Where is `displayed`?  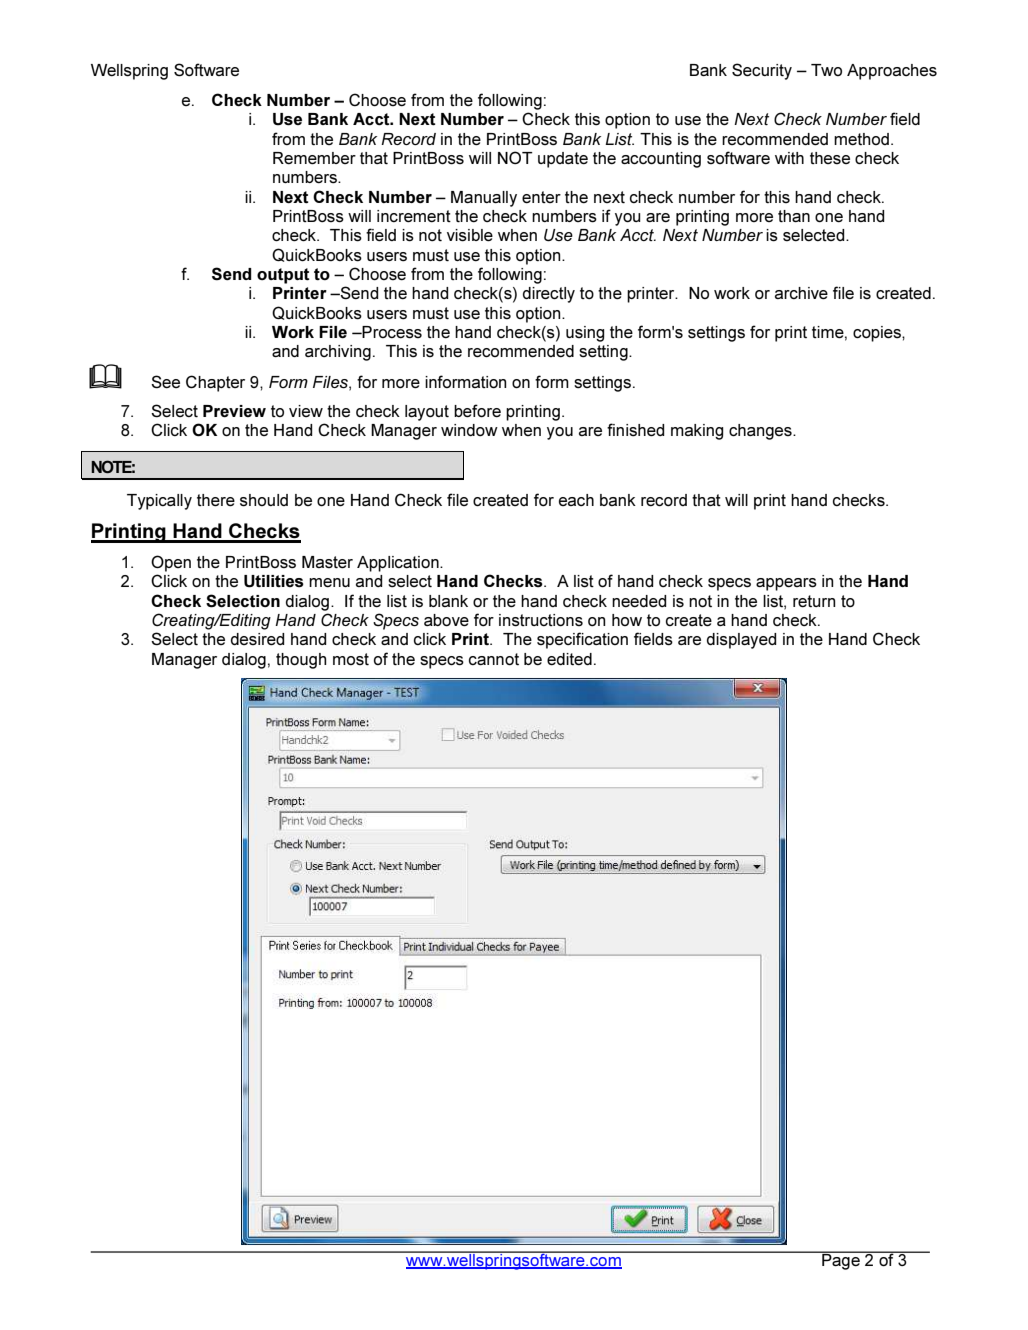 displayed is located at coordinates (741, 641).
